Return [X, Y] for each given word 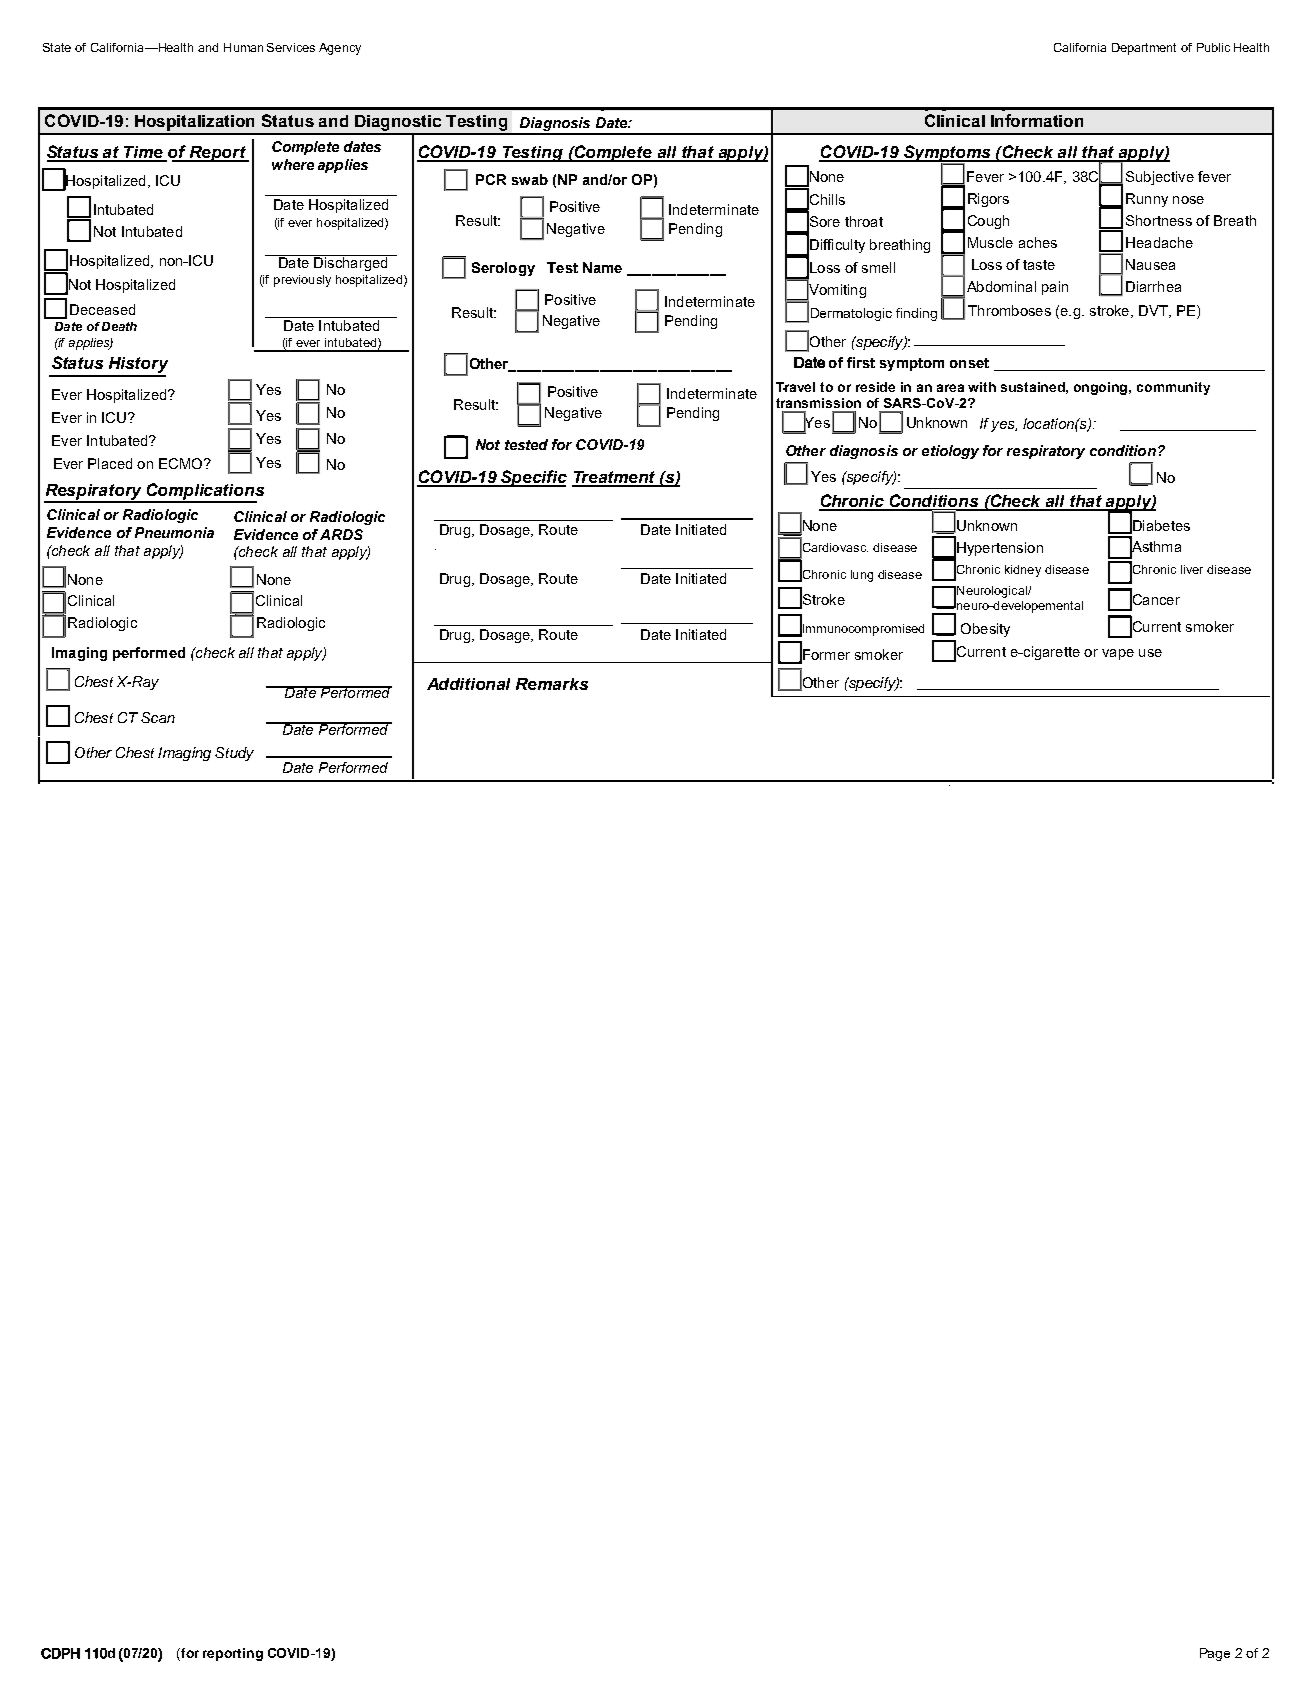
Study [234, 754]
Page [1215, 1654]
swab [530, 179]
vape [1118, 654]
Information [1037, 120]
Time [144, 153]
